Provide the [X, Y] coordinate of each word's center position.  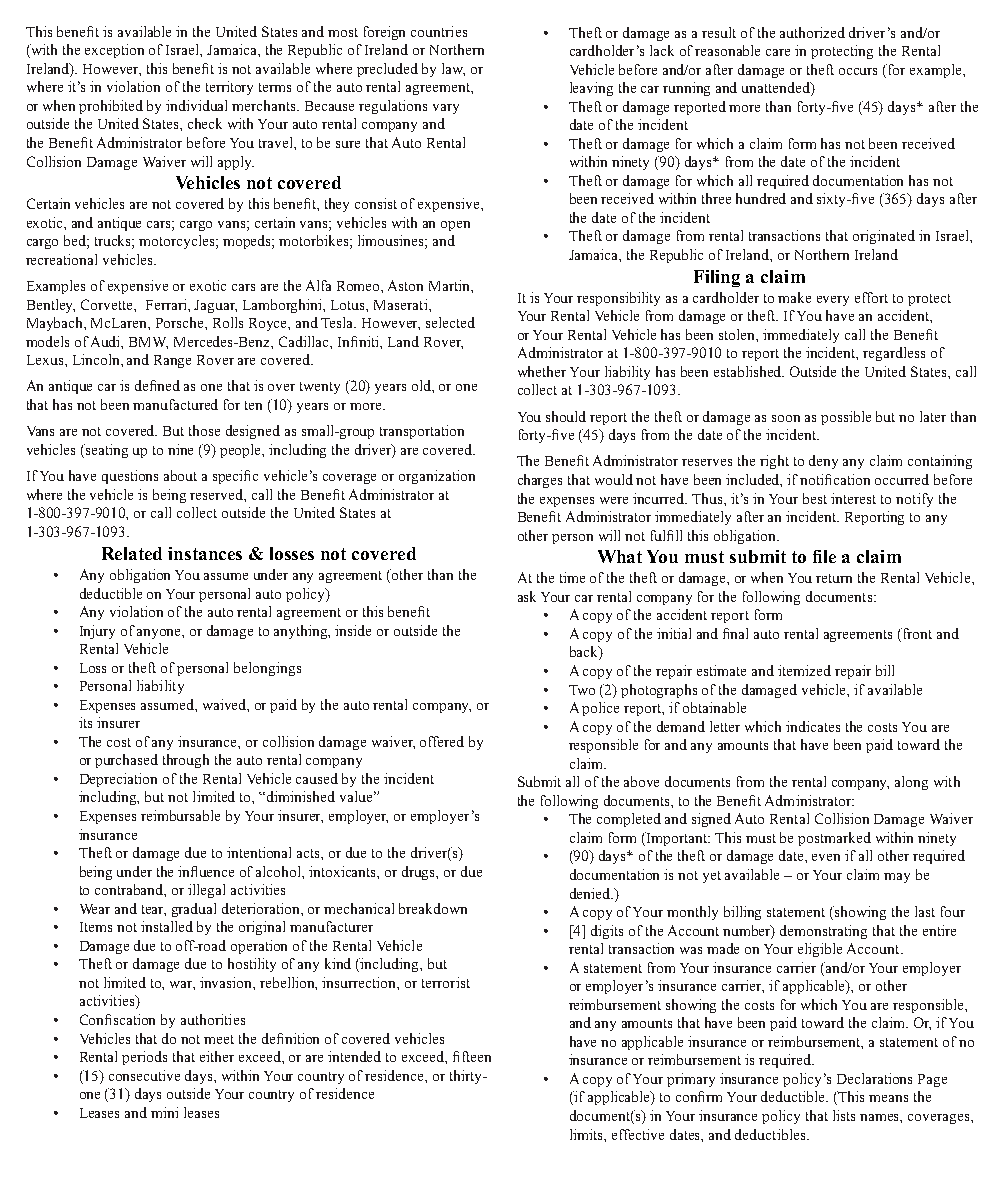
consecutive [144, 1075]
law [453, 69]
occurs [858, 71]
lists [844, 1115]
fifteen [472, 1056]
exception [114, 51]
